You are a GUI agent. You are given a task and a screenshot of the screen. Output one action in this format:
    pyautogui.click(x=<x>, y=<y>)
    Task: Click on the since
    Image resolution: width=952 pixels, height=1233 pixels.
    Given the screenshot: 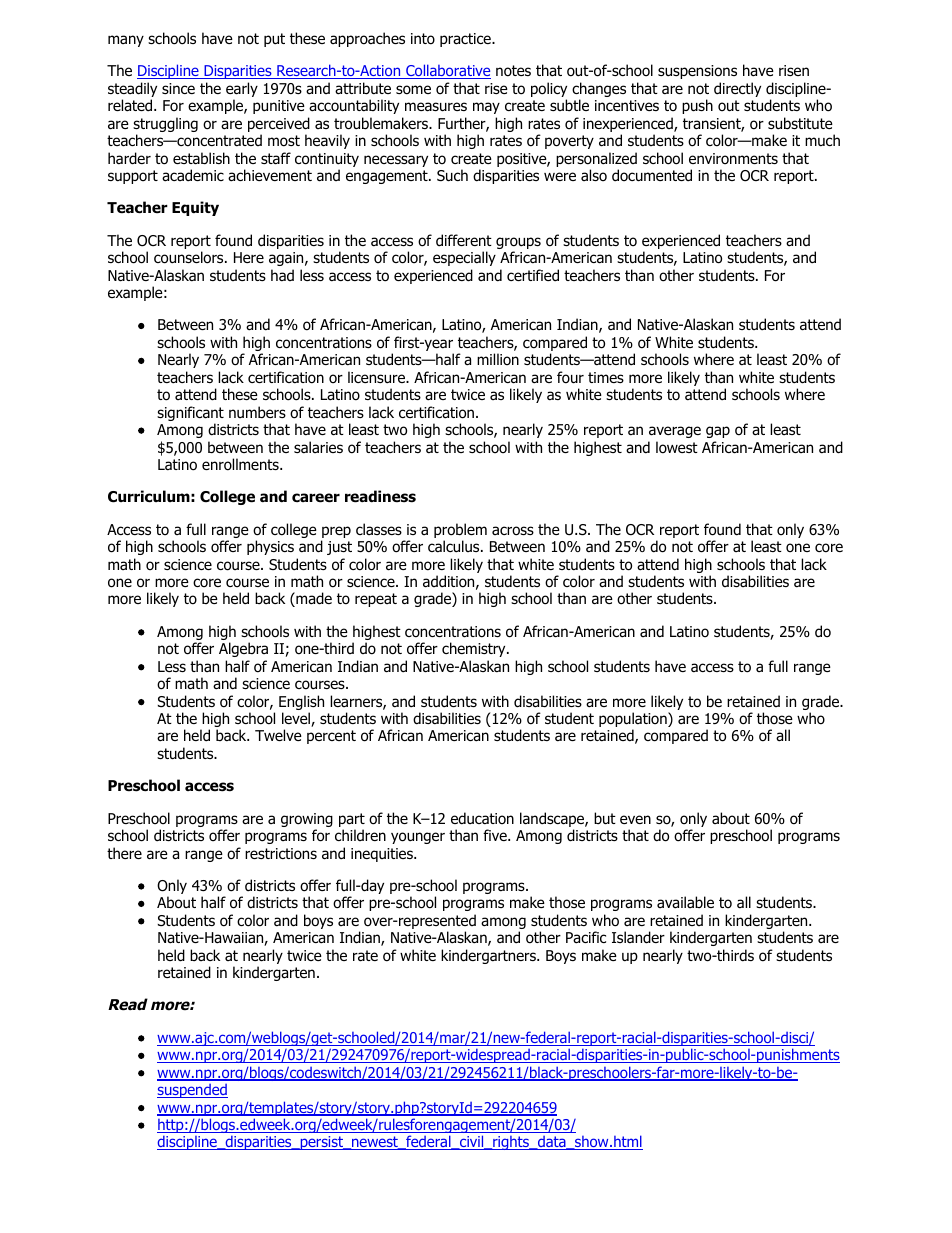 What is the action you would take?
    pyautogui.click(x=178, y=88)
